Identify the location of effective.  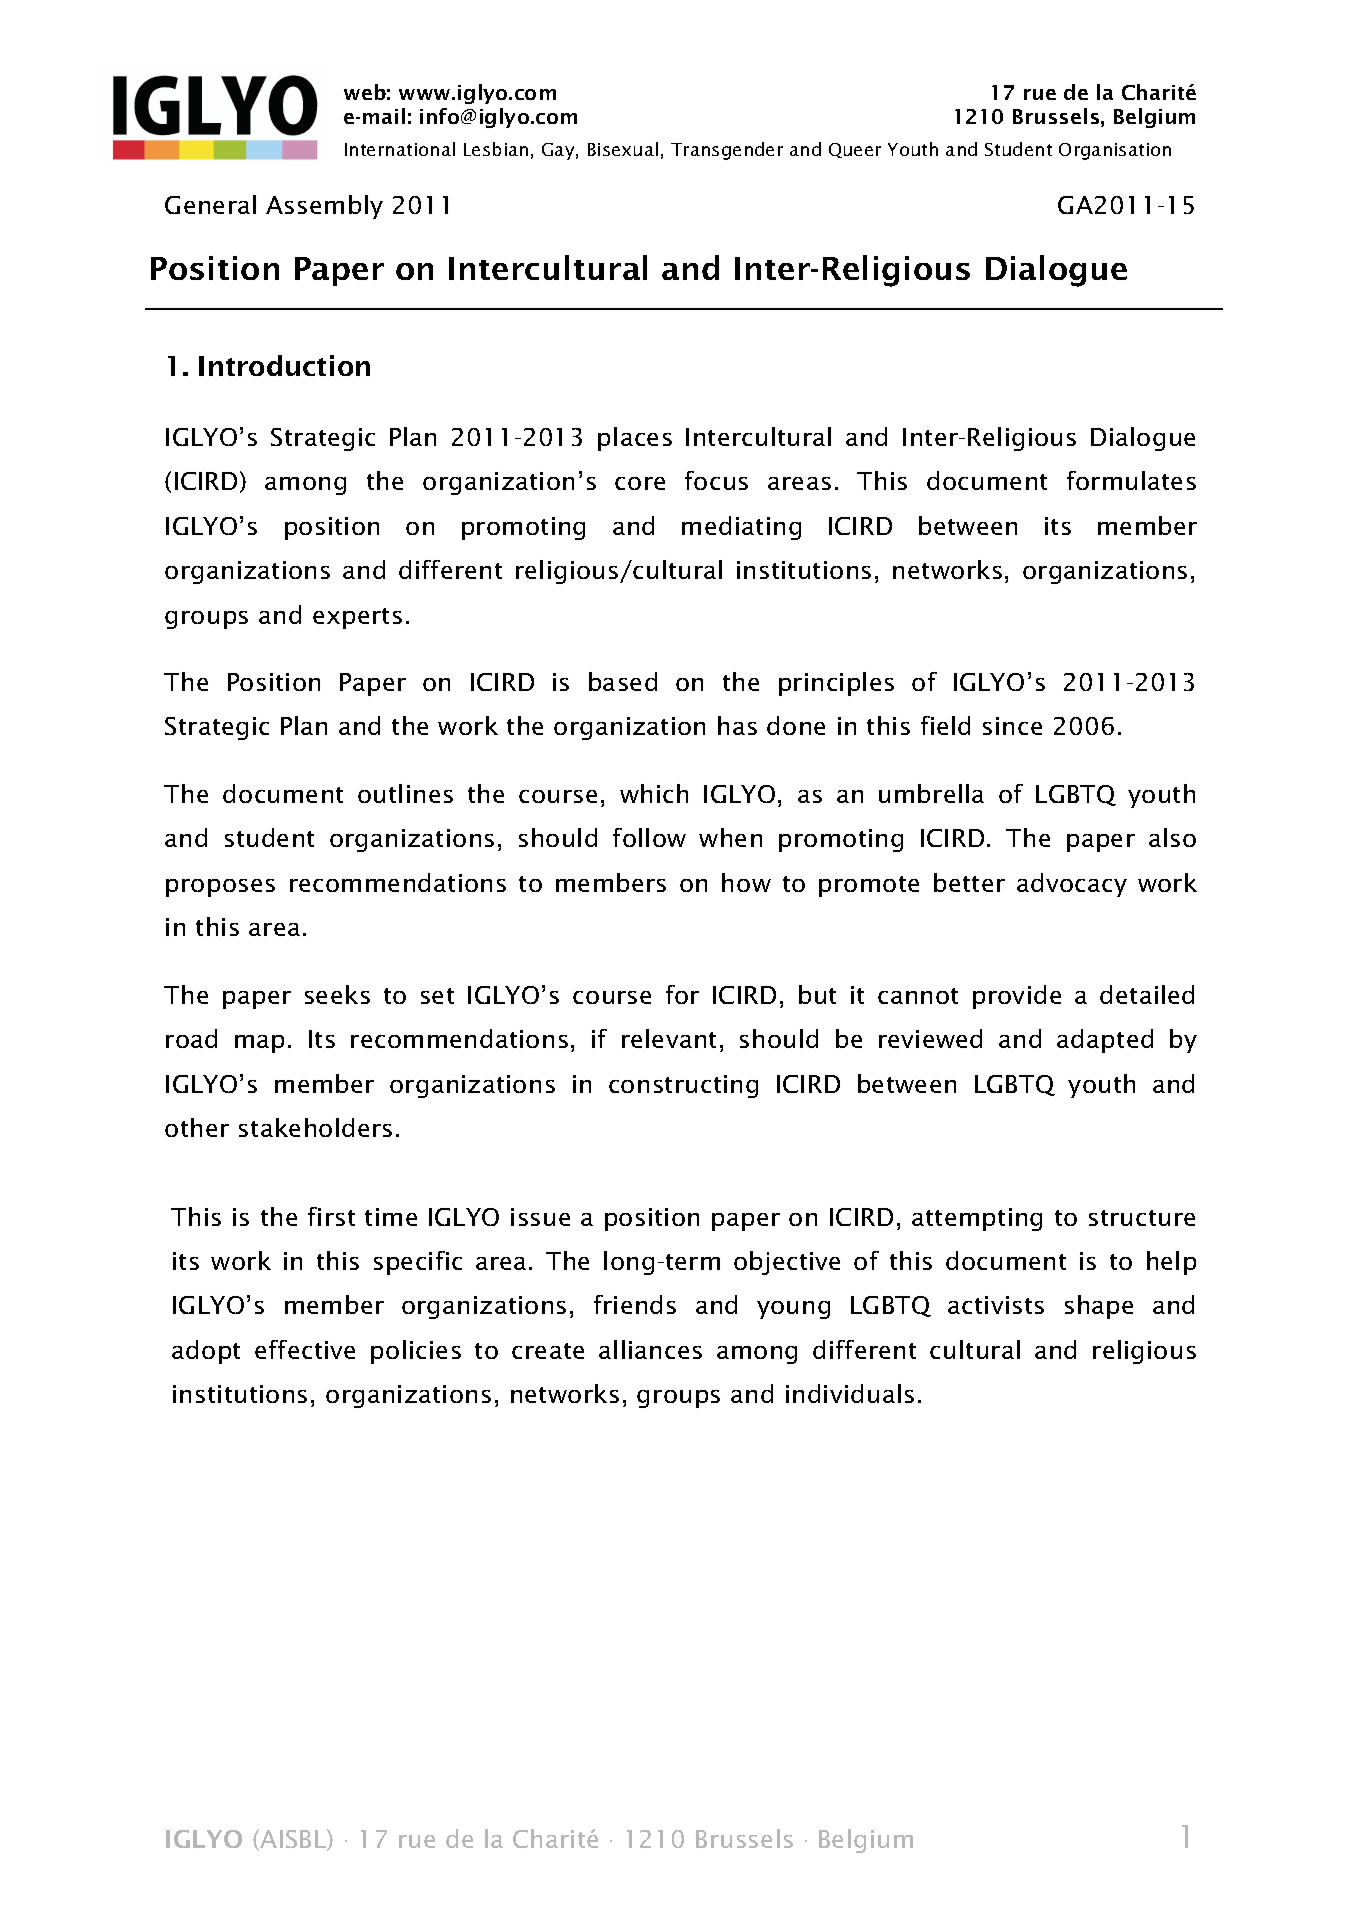
(305, 1349).
